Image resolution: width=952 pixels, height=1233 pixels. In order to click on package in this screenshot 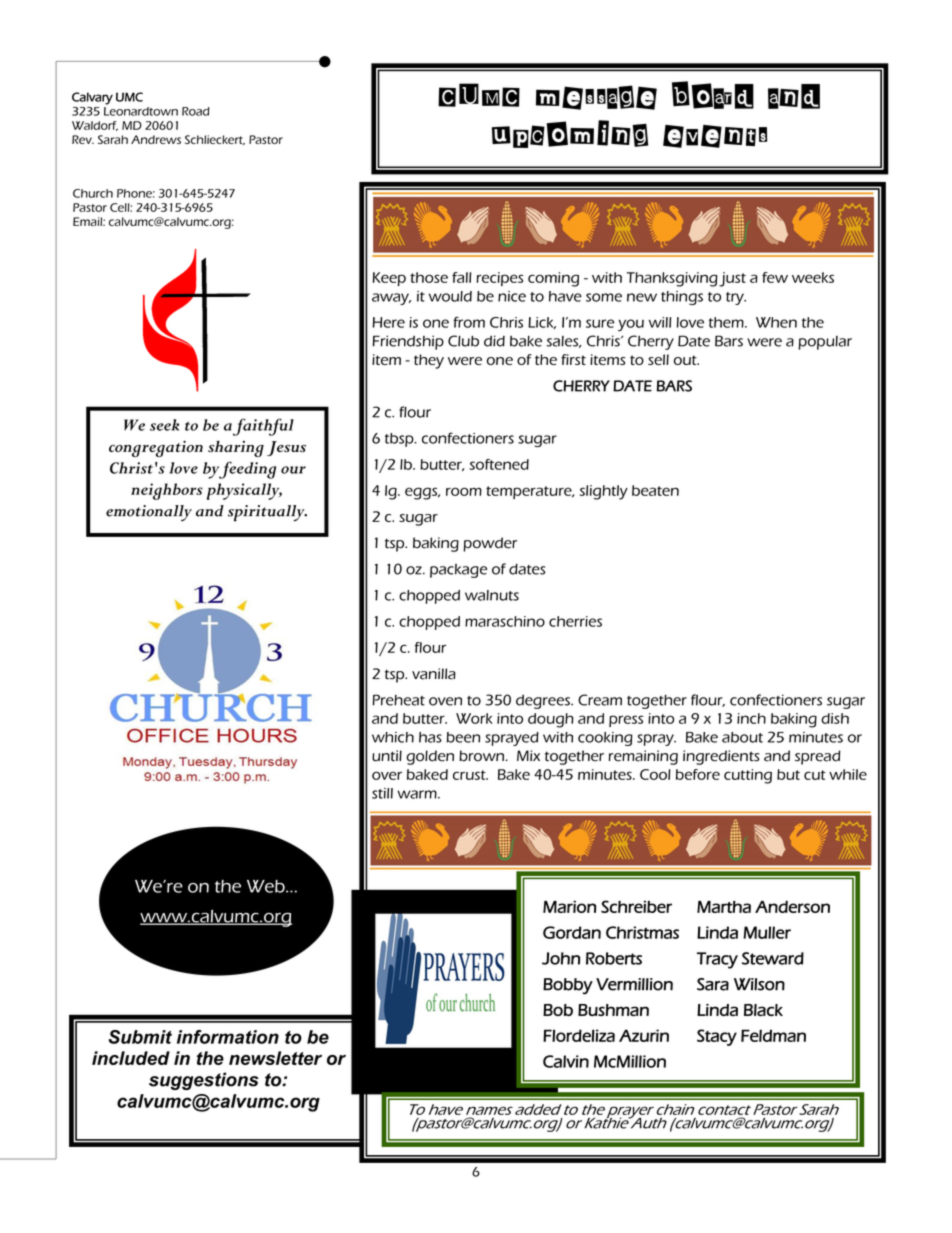, I will do `click(458, 571)`.
